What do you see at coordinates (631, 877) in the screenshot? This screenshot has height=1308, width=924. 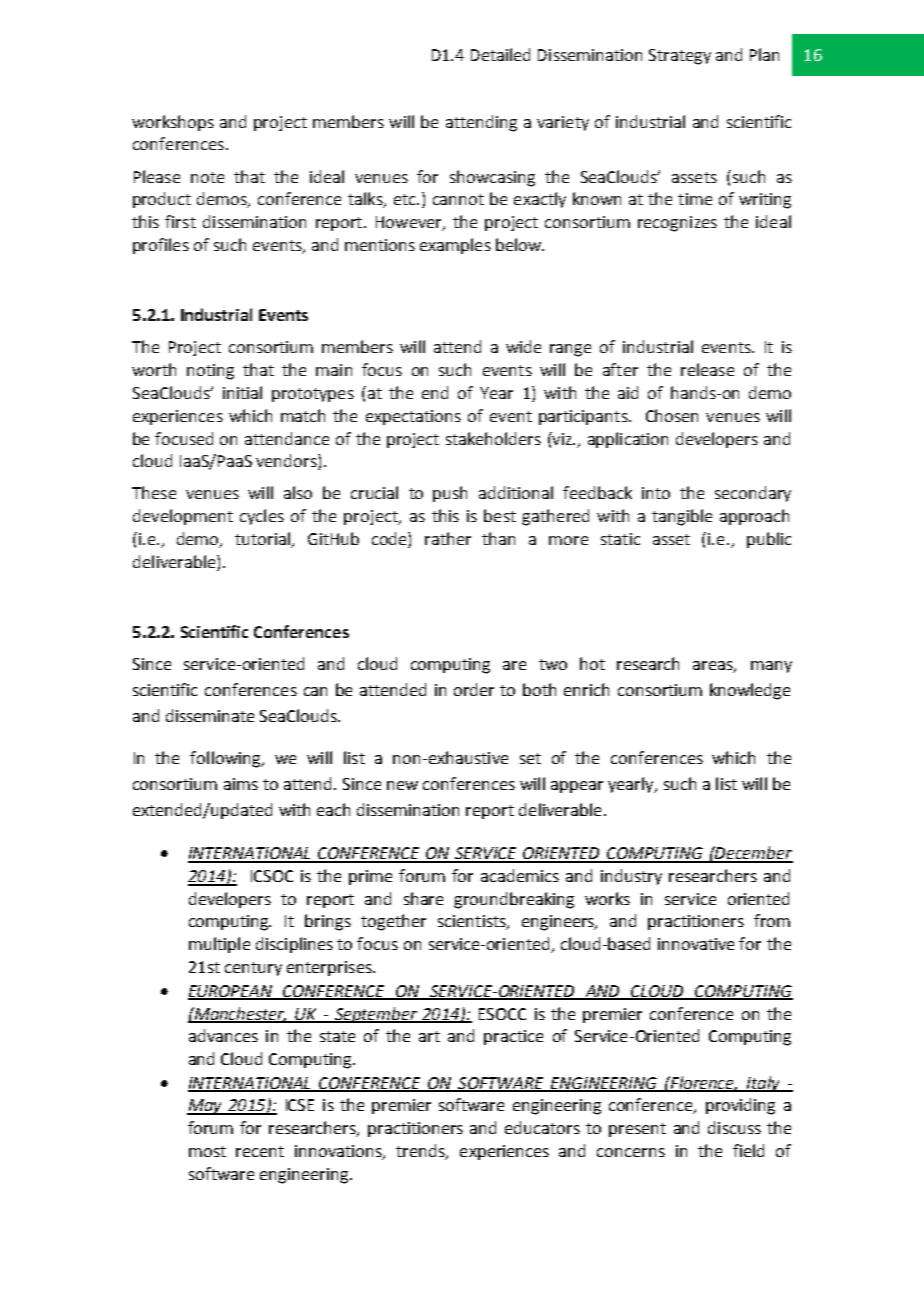 I see `industry` at bounding box center [631, 877].
